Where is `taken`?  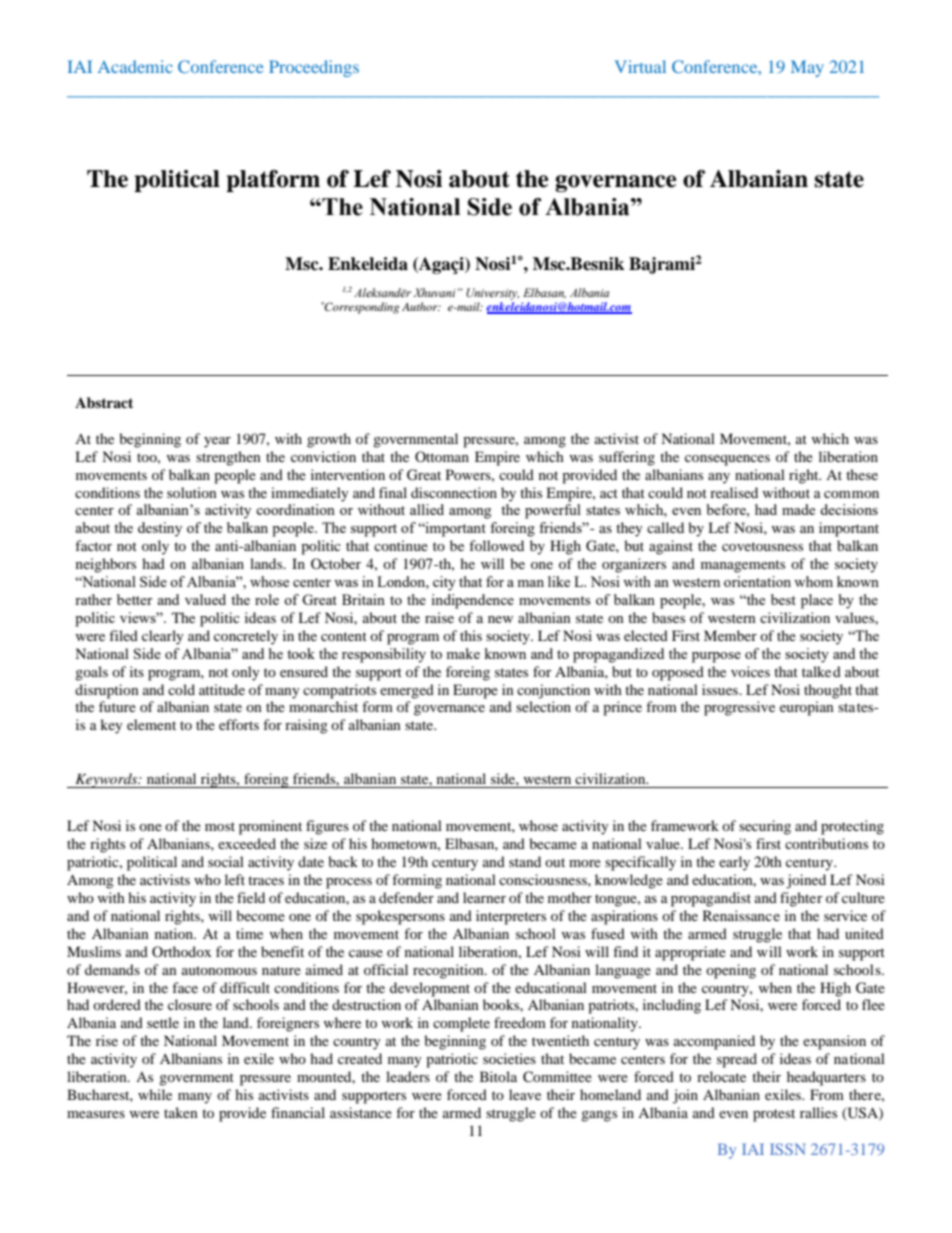 taken is located at coordinates (181, 1112).
